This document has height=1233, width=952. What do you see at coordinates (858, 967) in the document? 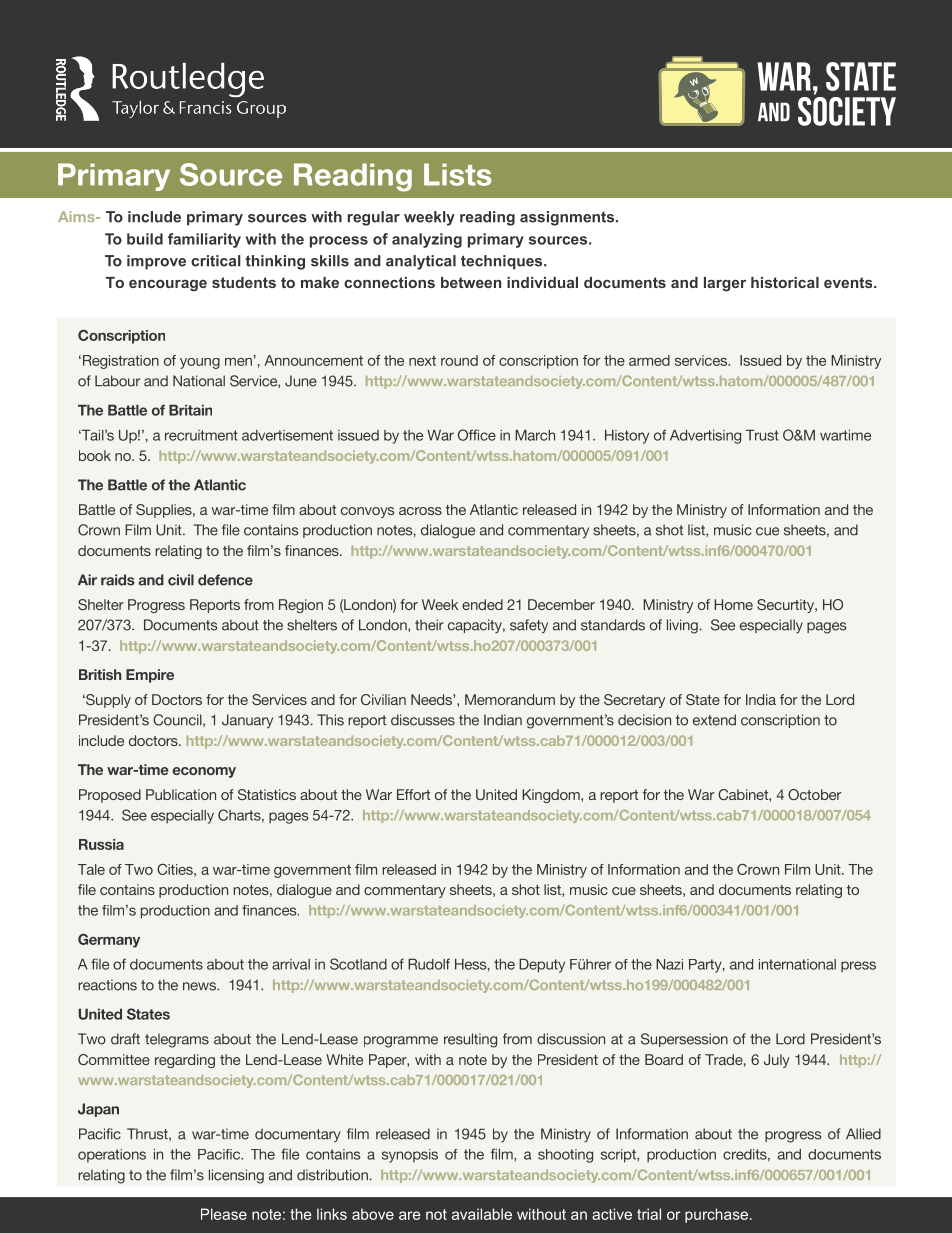
I see `press` at bounding box center [858, 967].
